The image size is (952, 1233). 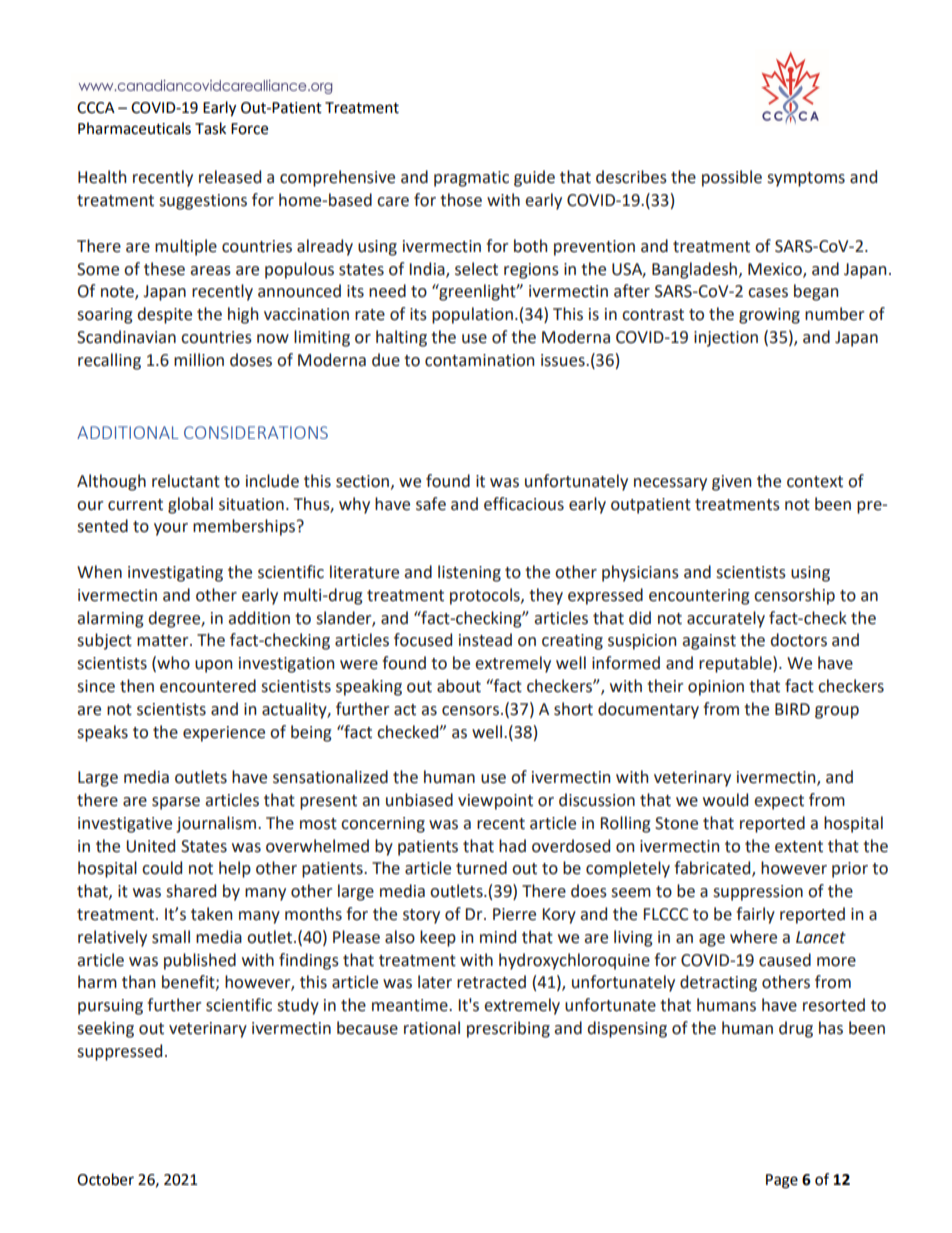 What do you see at coordinates (471, 179) in the document?
I see `pragmatic` at bounding box center [471, 179].
